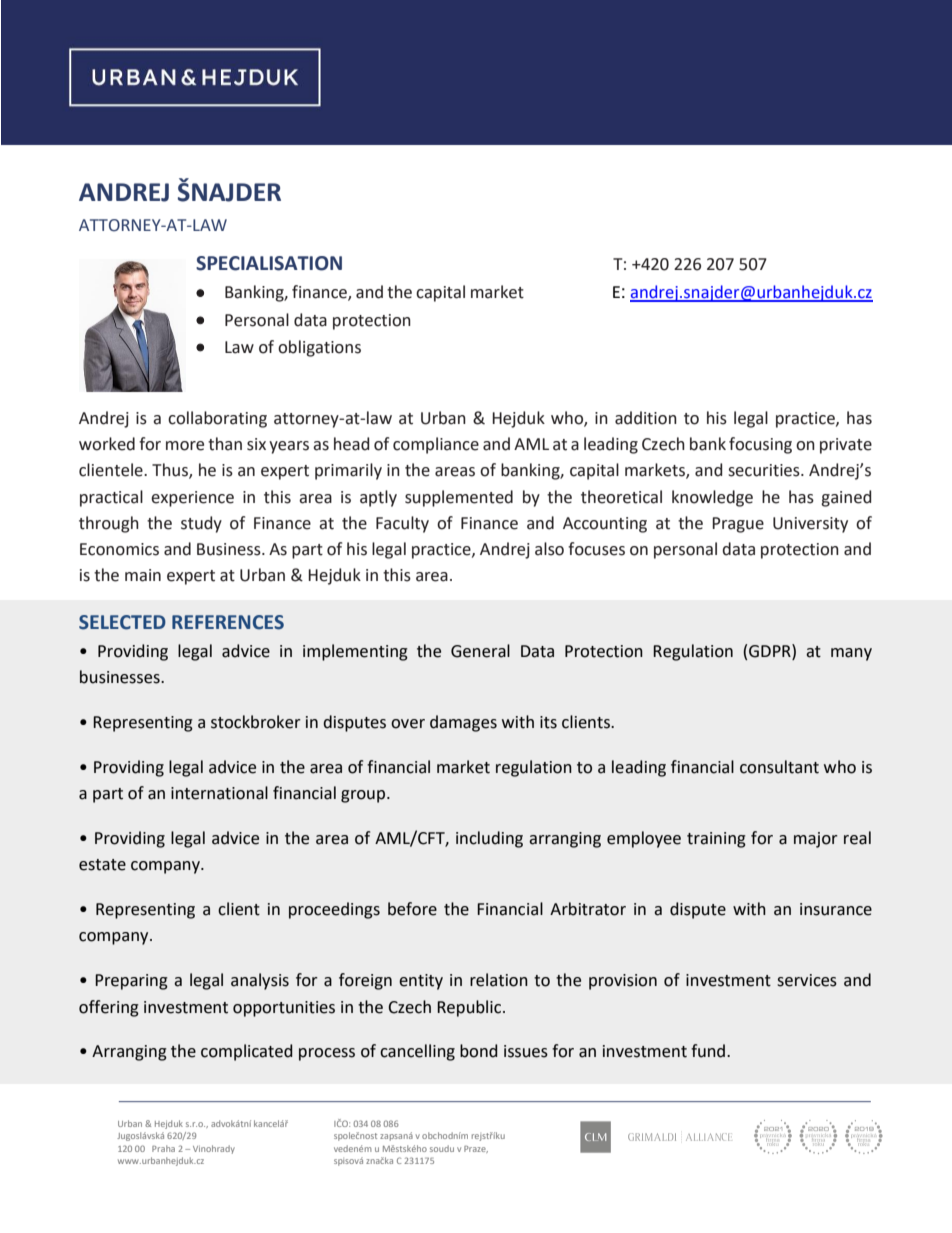 The width and height of the screenshot is (952, 1233). What do you see at coordinates (489, 839) in the screenshot?
I see `including` at bounding box center [489, 839].
